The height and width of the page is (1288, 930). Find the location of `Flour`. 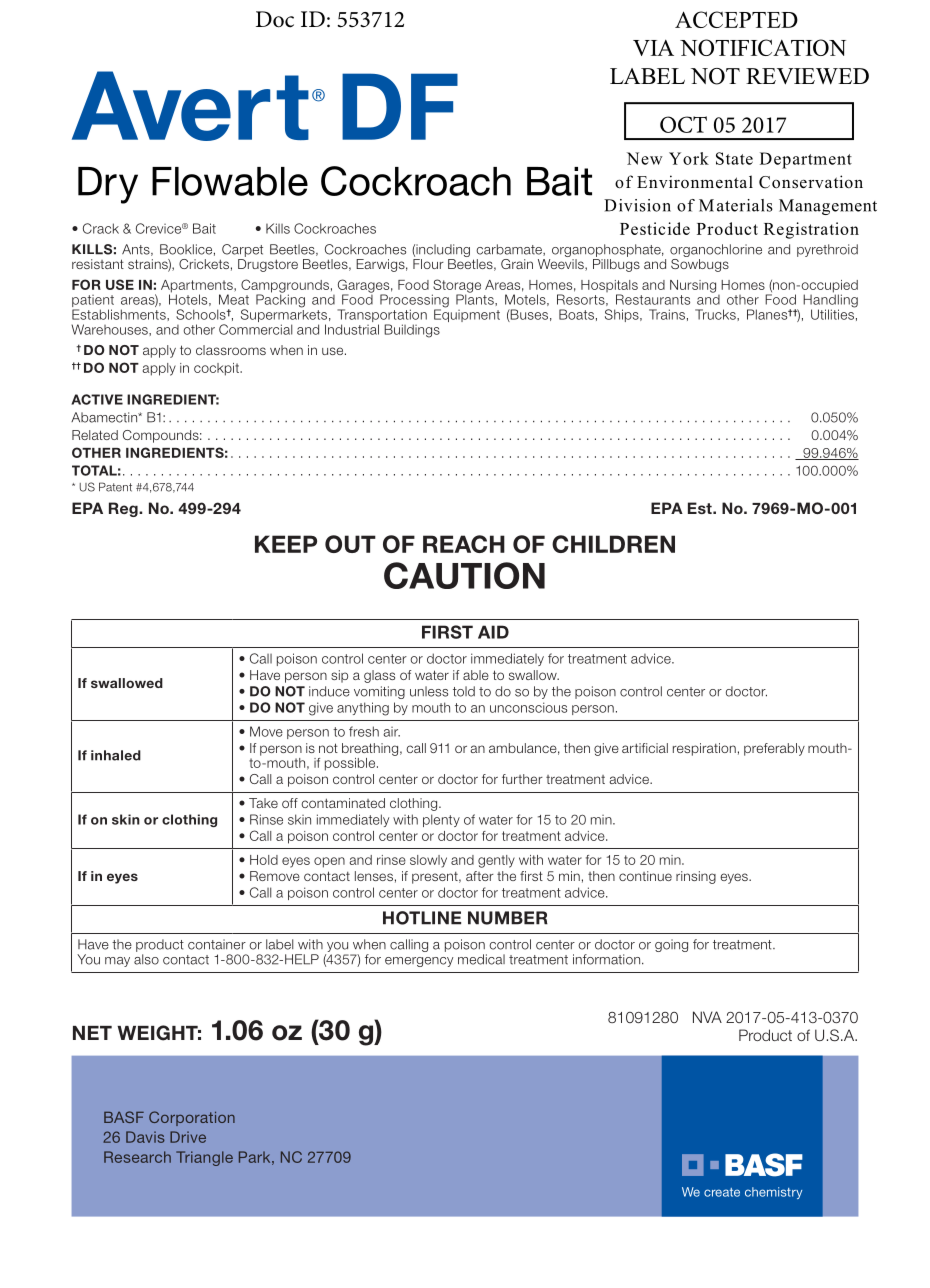

Flour is located at coordinates (428, 264).
